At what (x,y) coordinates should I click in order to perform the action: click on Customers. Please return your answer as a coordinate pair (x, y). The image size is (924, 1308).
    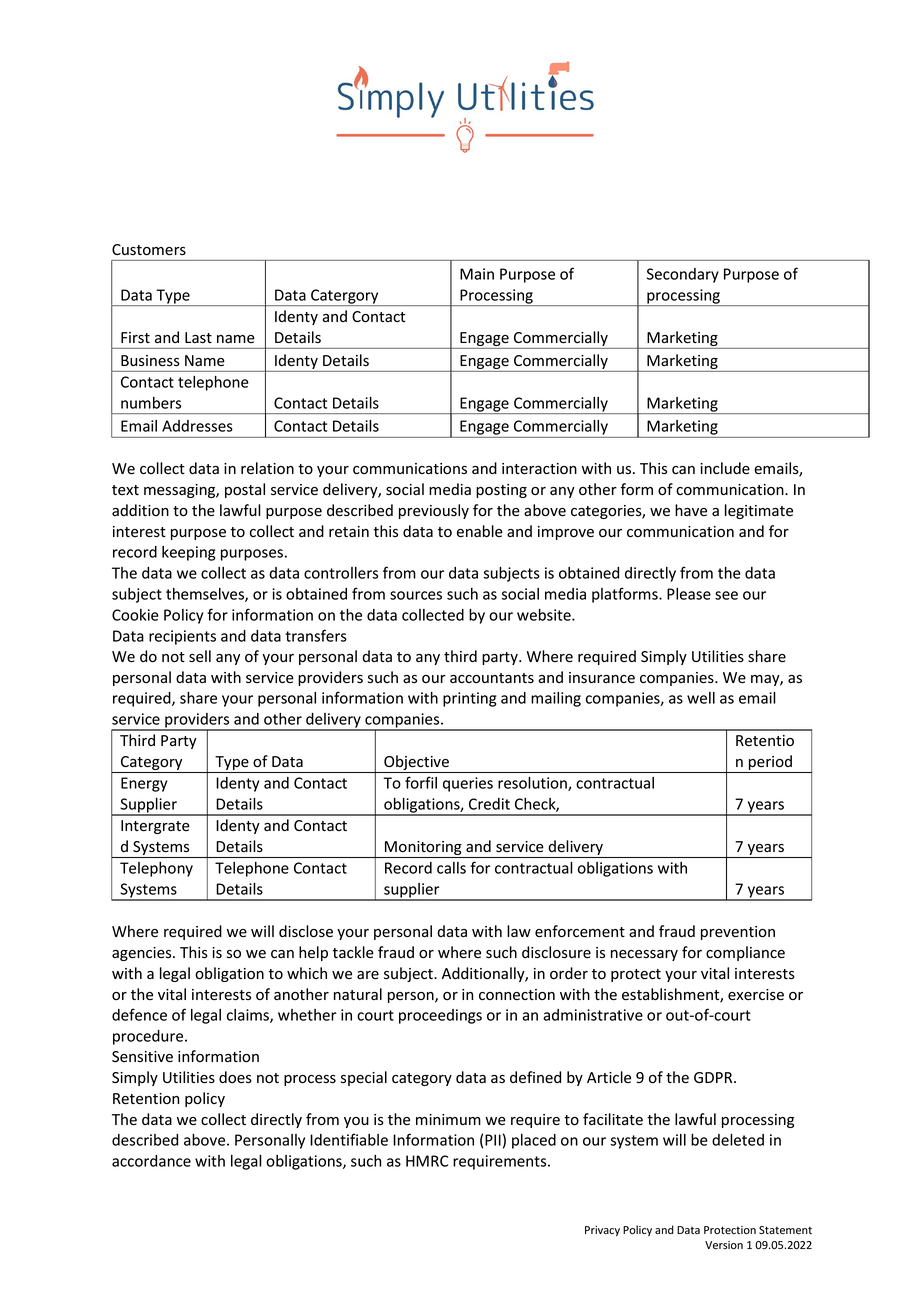
    Looking at the image, I should click on (149, 250).
